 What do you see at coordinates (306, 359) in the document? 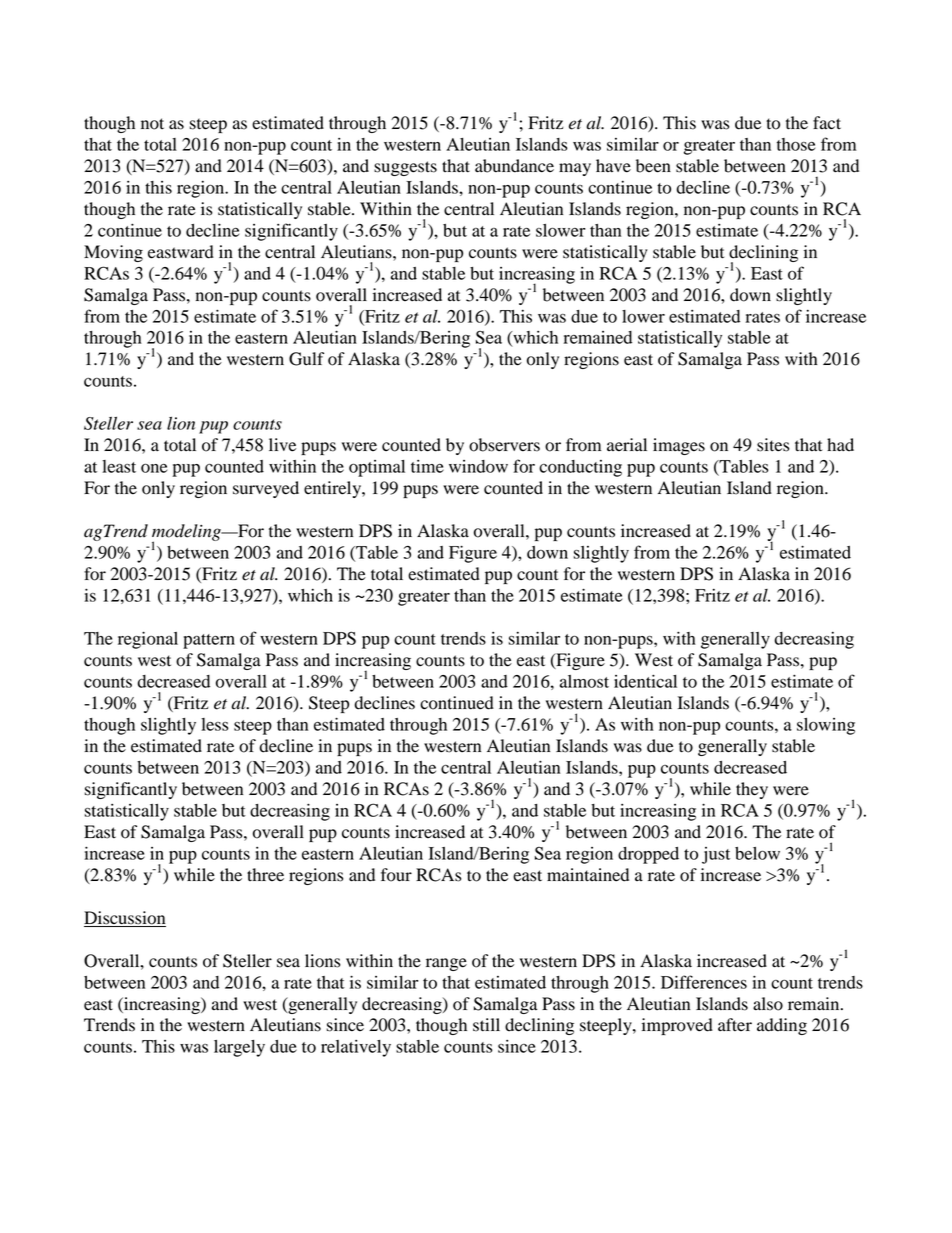
I see `Gulf` at bounding box center [306, 359].
